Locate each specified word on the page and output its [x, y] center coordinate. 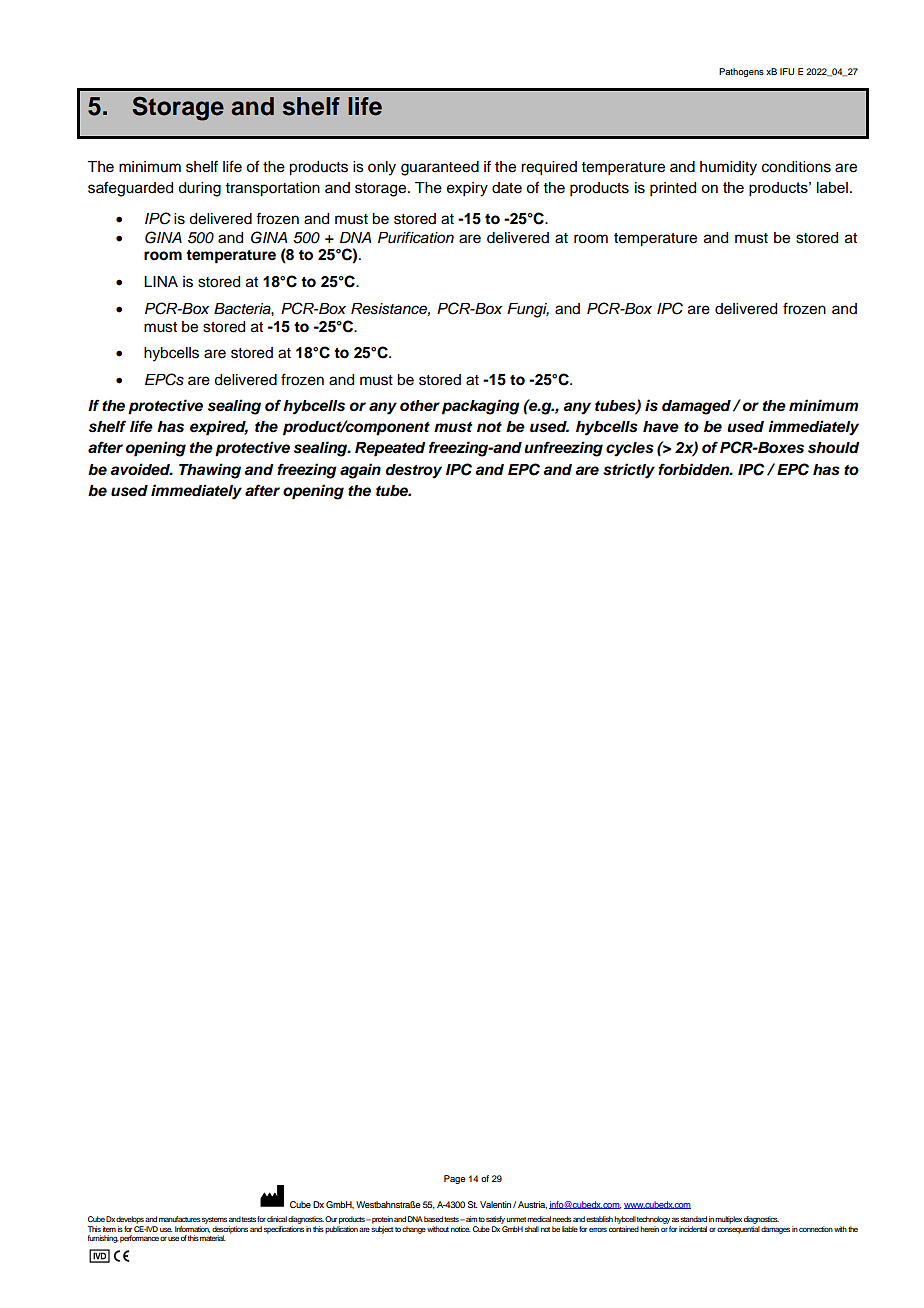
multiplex [728, 1220]
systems [214, 1220]
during [199, 189]
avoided [141, 469]
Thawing [210, 471]
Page [454, 1179]
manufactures [180, 1219]
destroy [414, 471]
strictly [629, 471]
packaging [481, 407]
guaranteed [440, 168]
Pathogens [741, 72]
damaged [696, 407]
